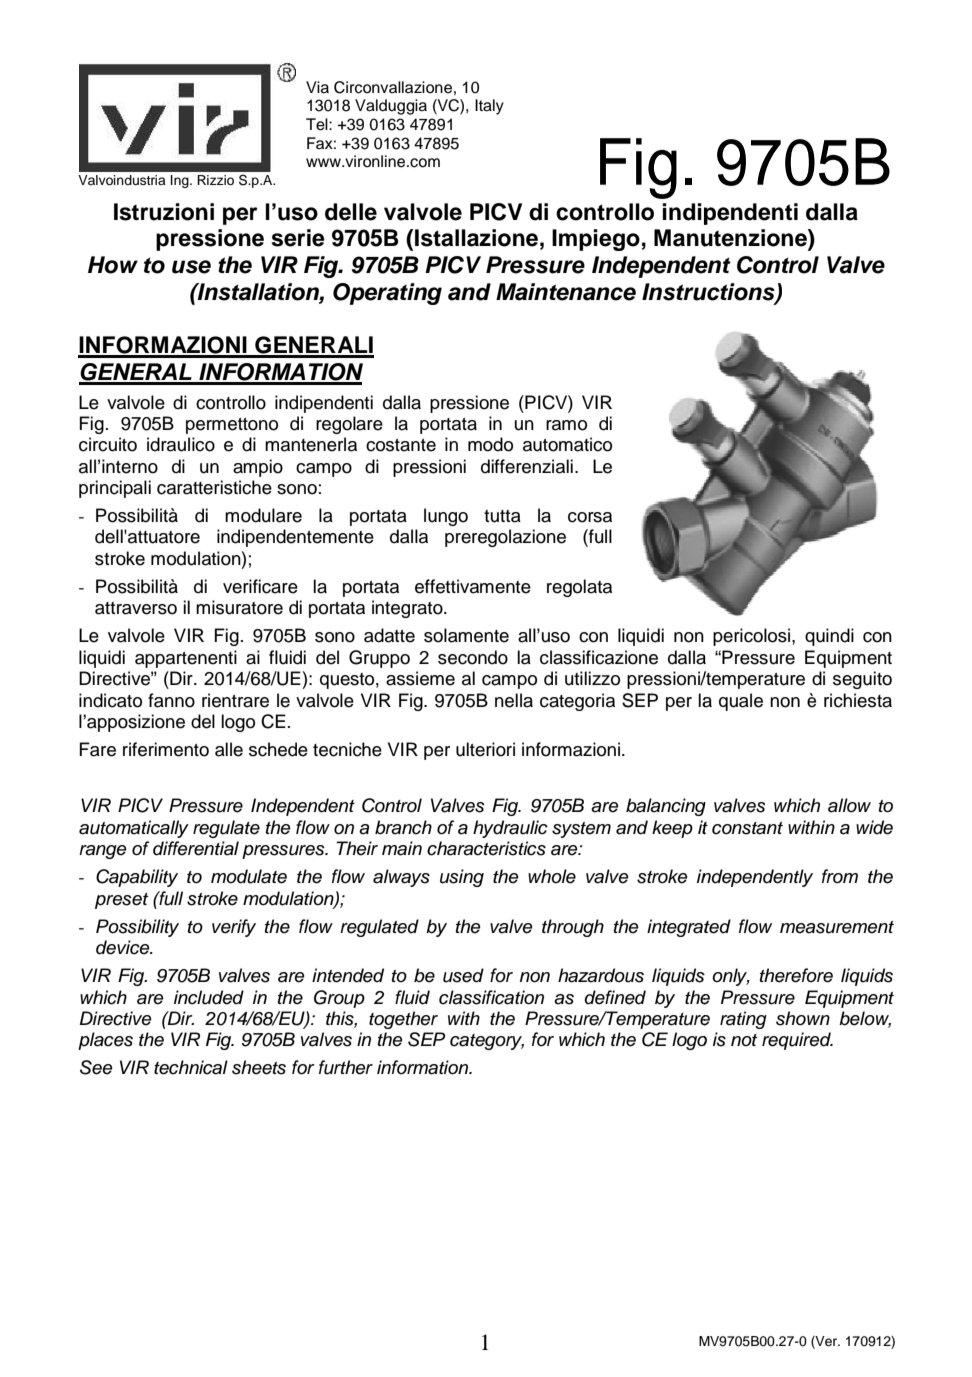 The height and width of the screenshot is (1377, 972). What do you see at coordinates (510, 829) in the screenshot?
I see `hydraulic` at bounding box center [510, 829].
